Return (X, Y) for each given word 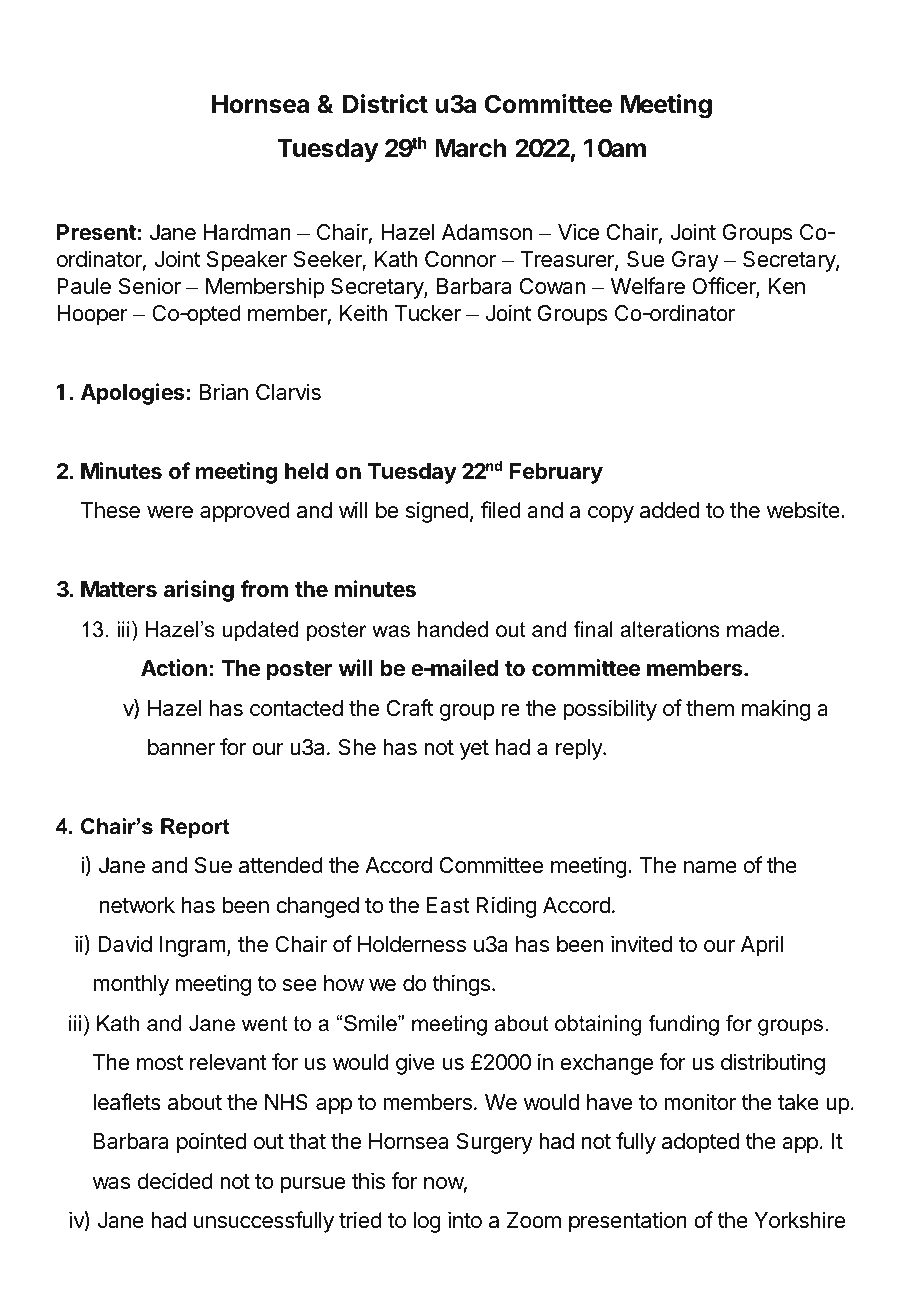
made (753, 629)
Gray (695, 261)
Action (174, 668)
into (465, 1220)
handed (453, 629)
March (470, 148)
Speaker (247, 261)
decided (175, 1181)
